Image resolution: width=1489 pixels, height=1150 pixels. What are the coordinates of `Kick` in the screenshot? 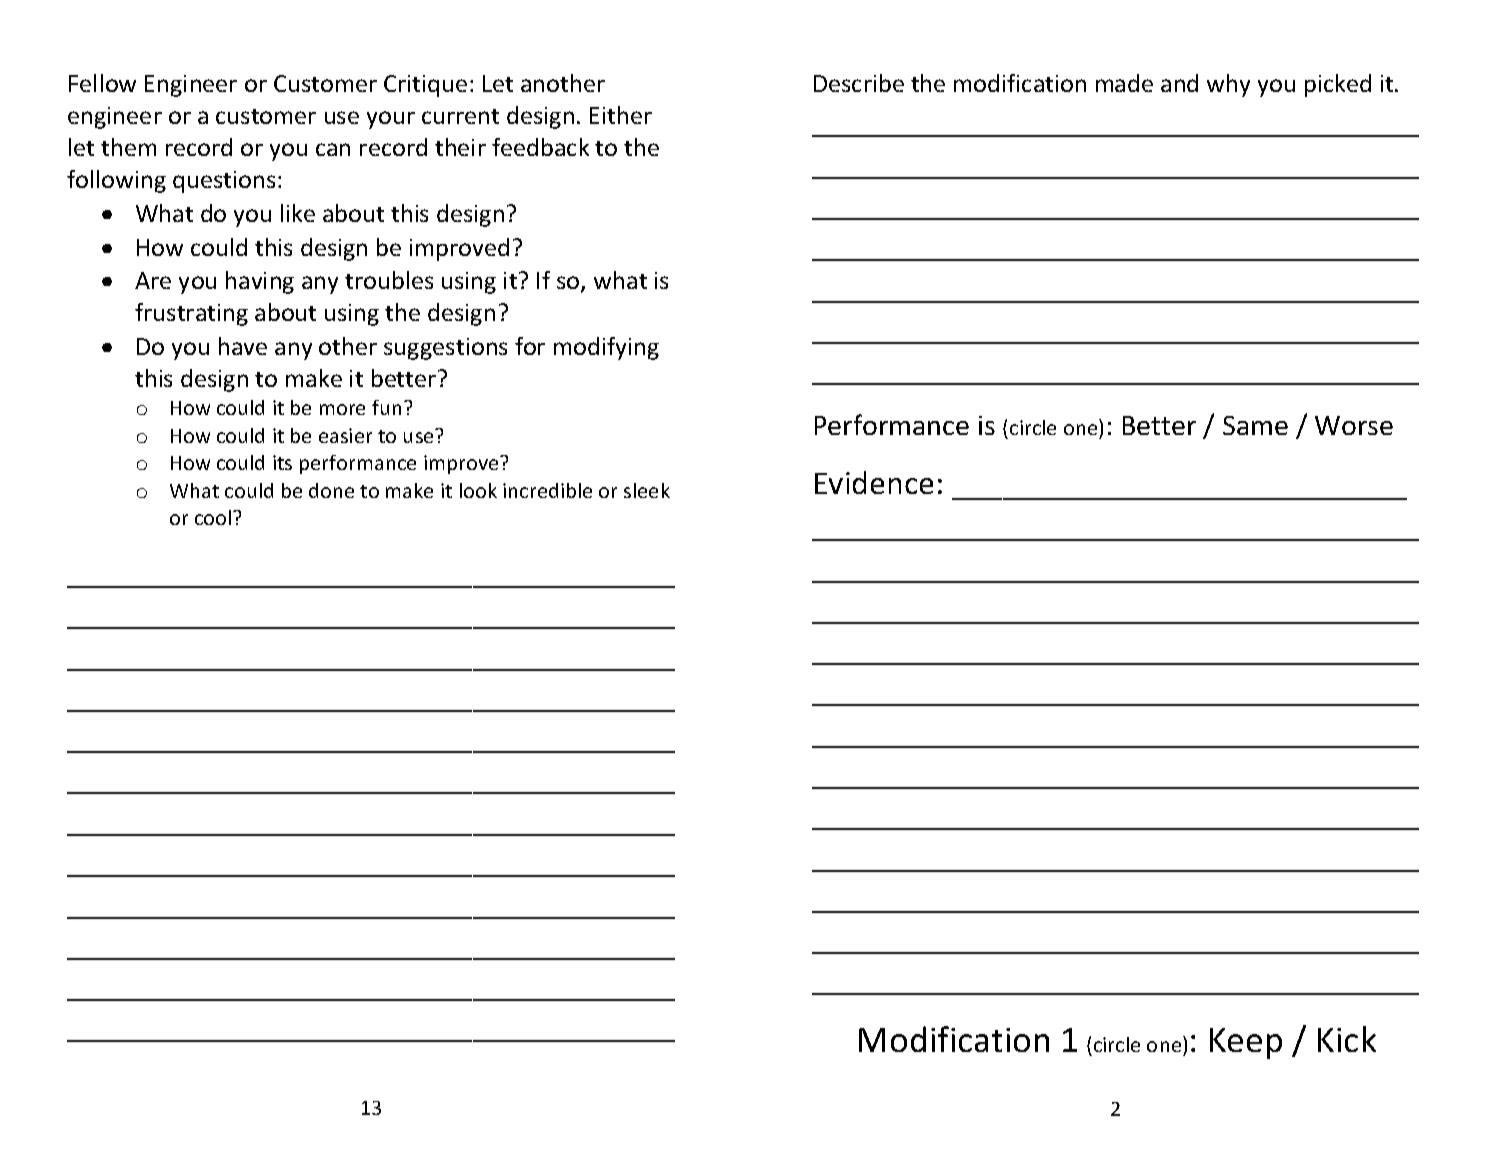 It's located at (1347, 1039).
